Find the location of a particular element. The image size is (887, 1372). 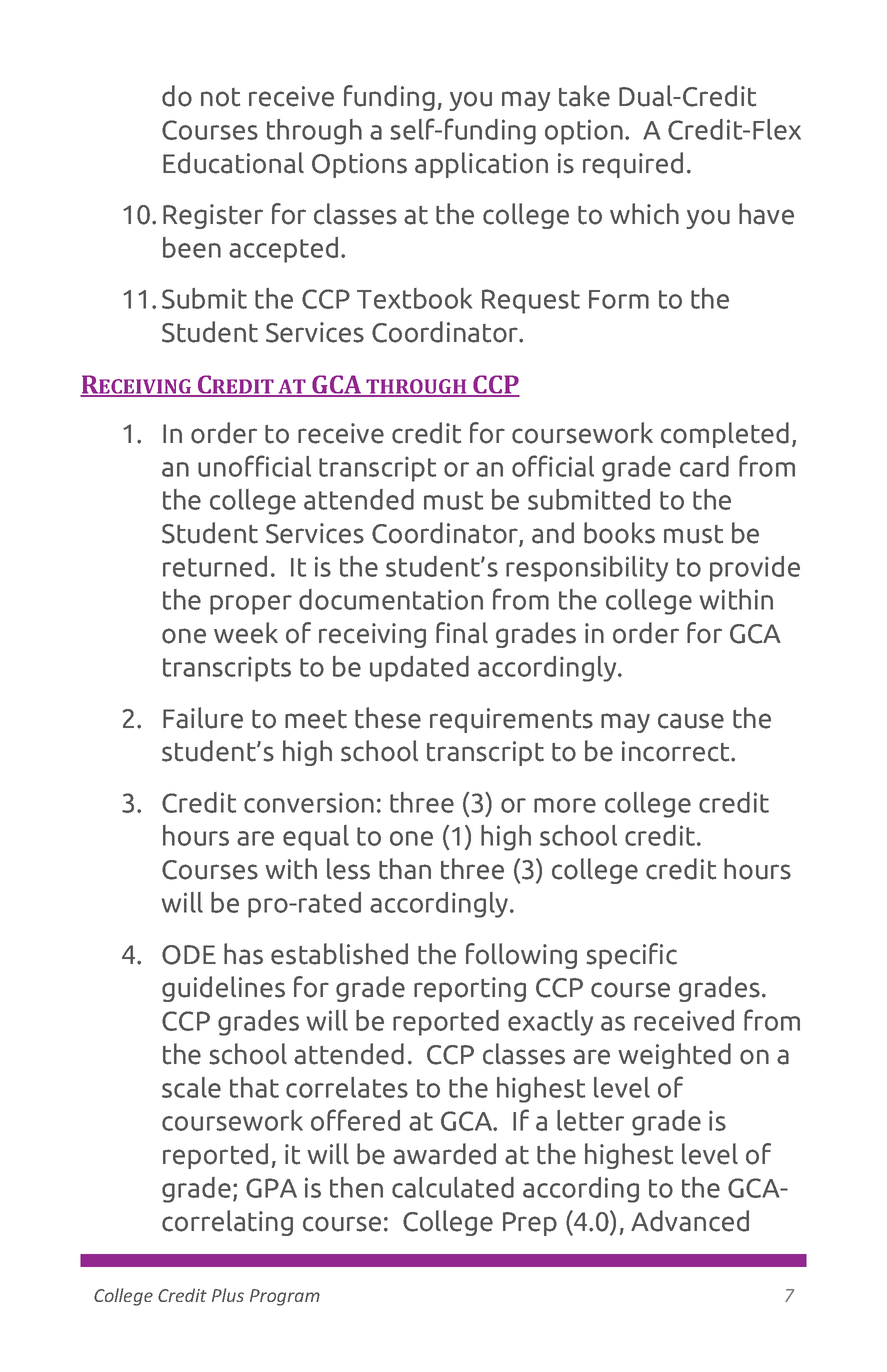

has is located at coordinates (243, 954).
